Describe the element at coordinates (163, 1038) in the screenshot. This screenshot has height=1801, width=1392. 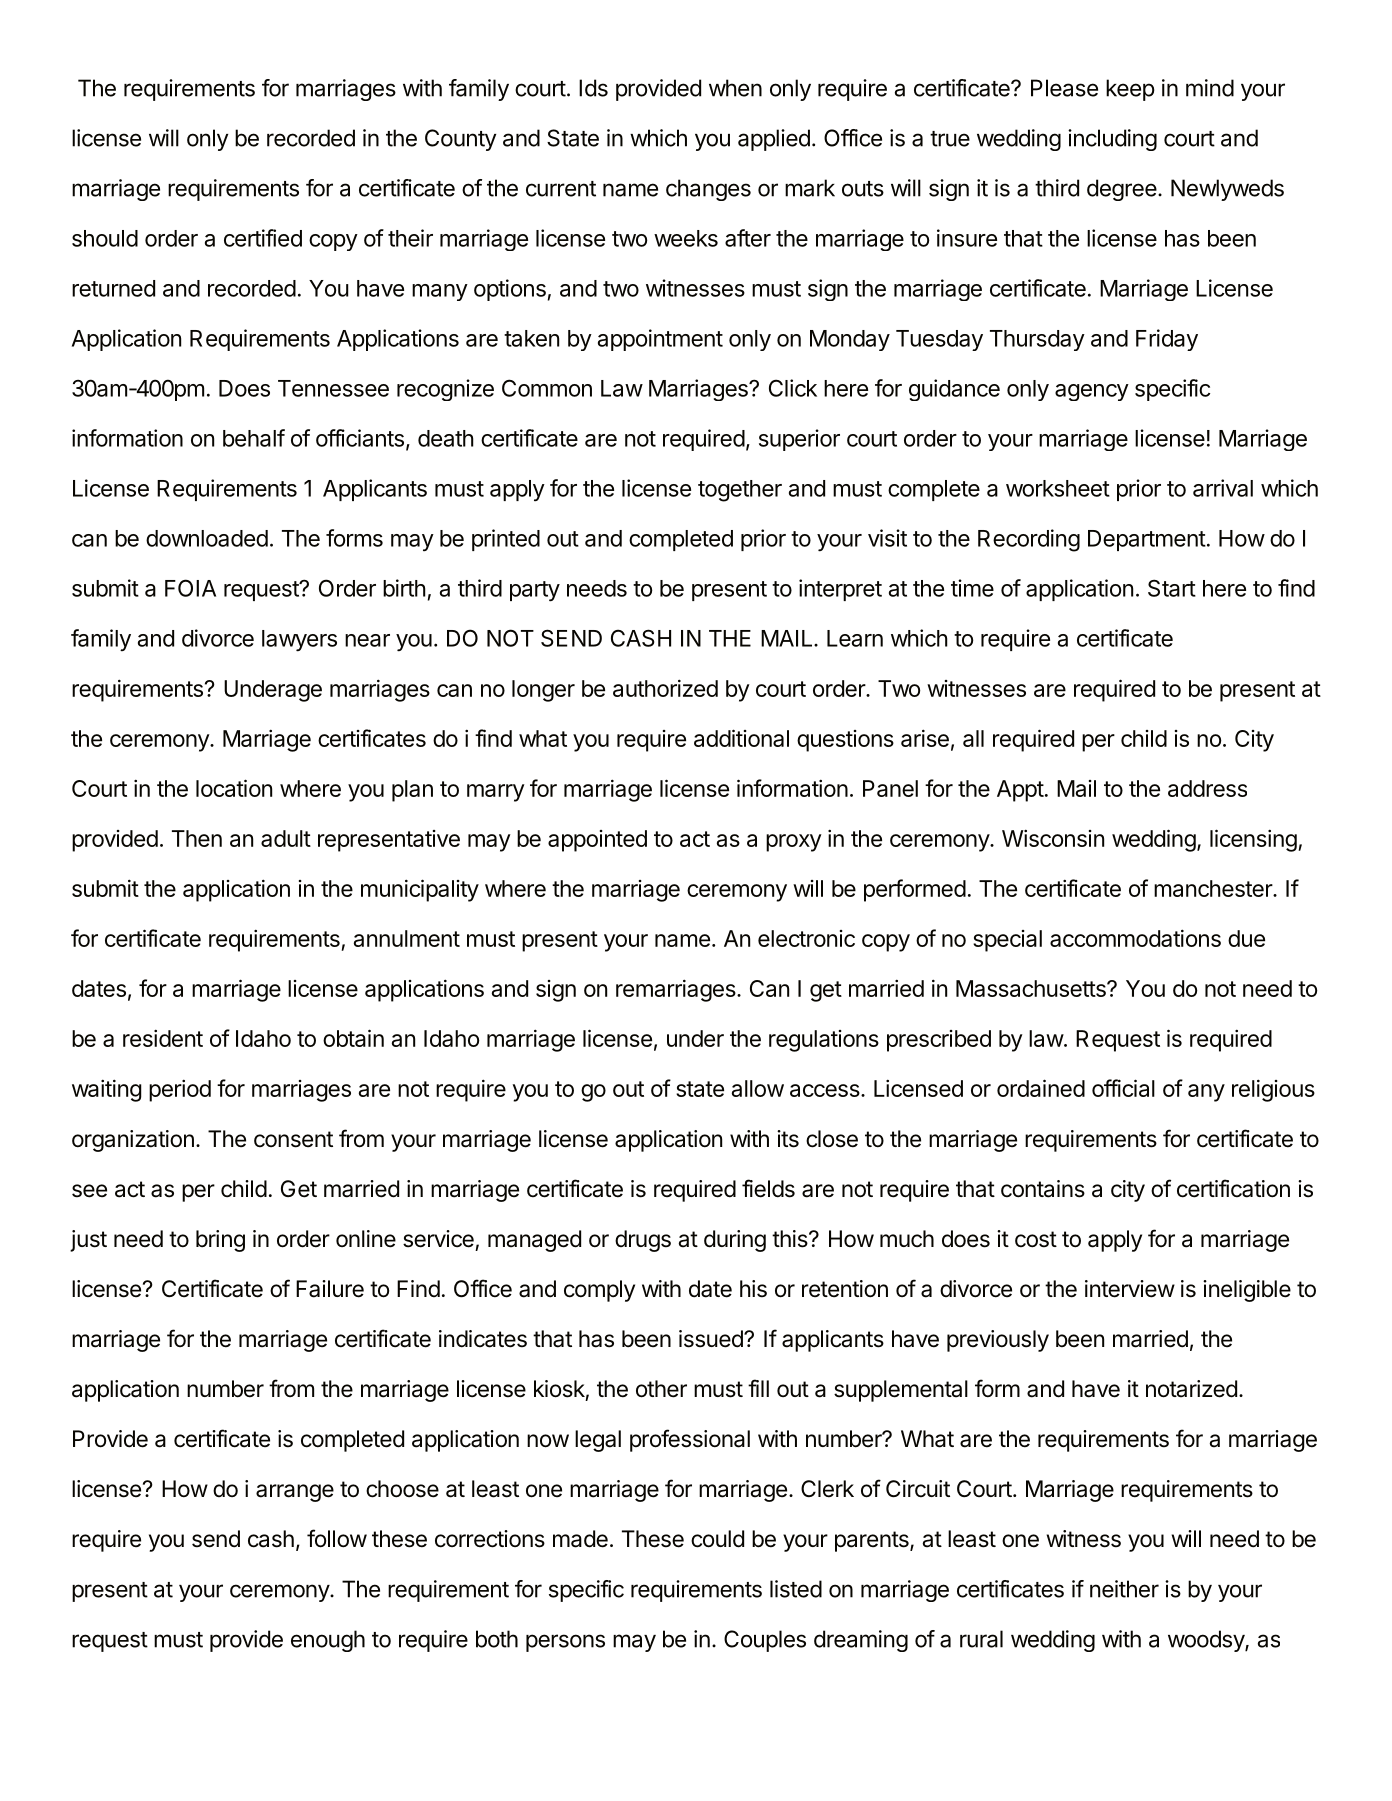
I see `resident` at that location.
